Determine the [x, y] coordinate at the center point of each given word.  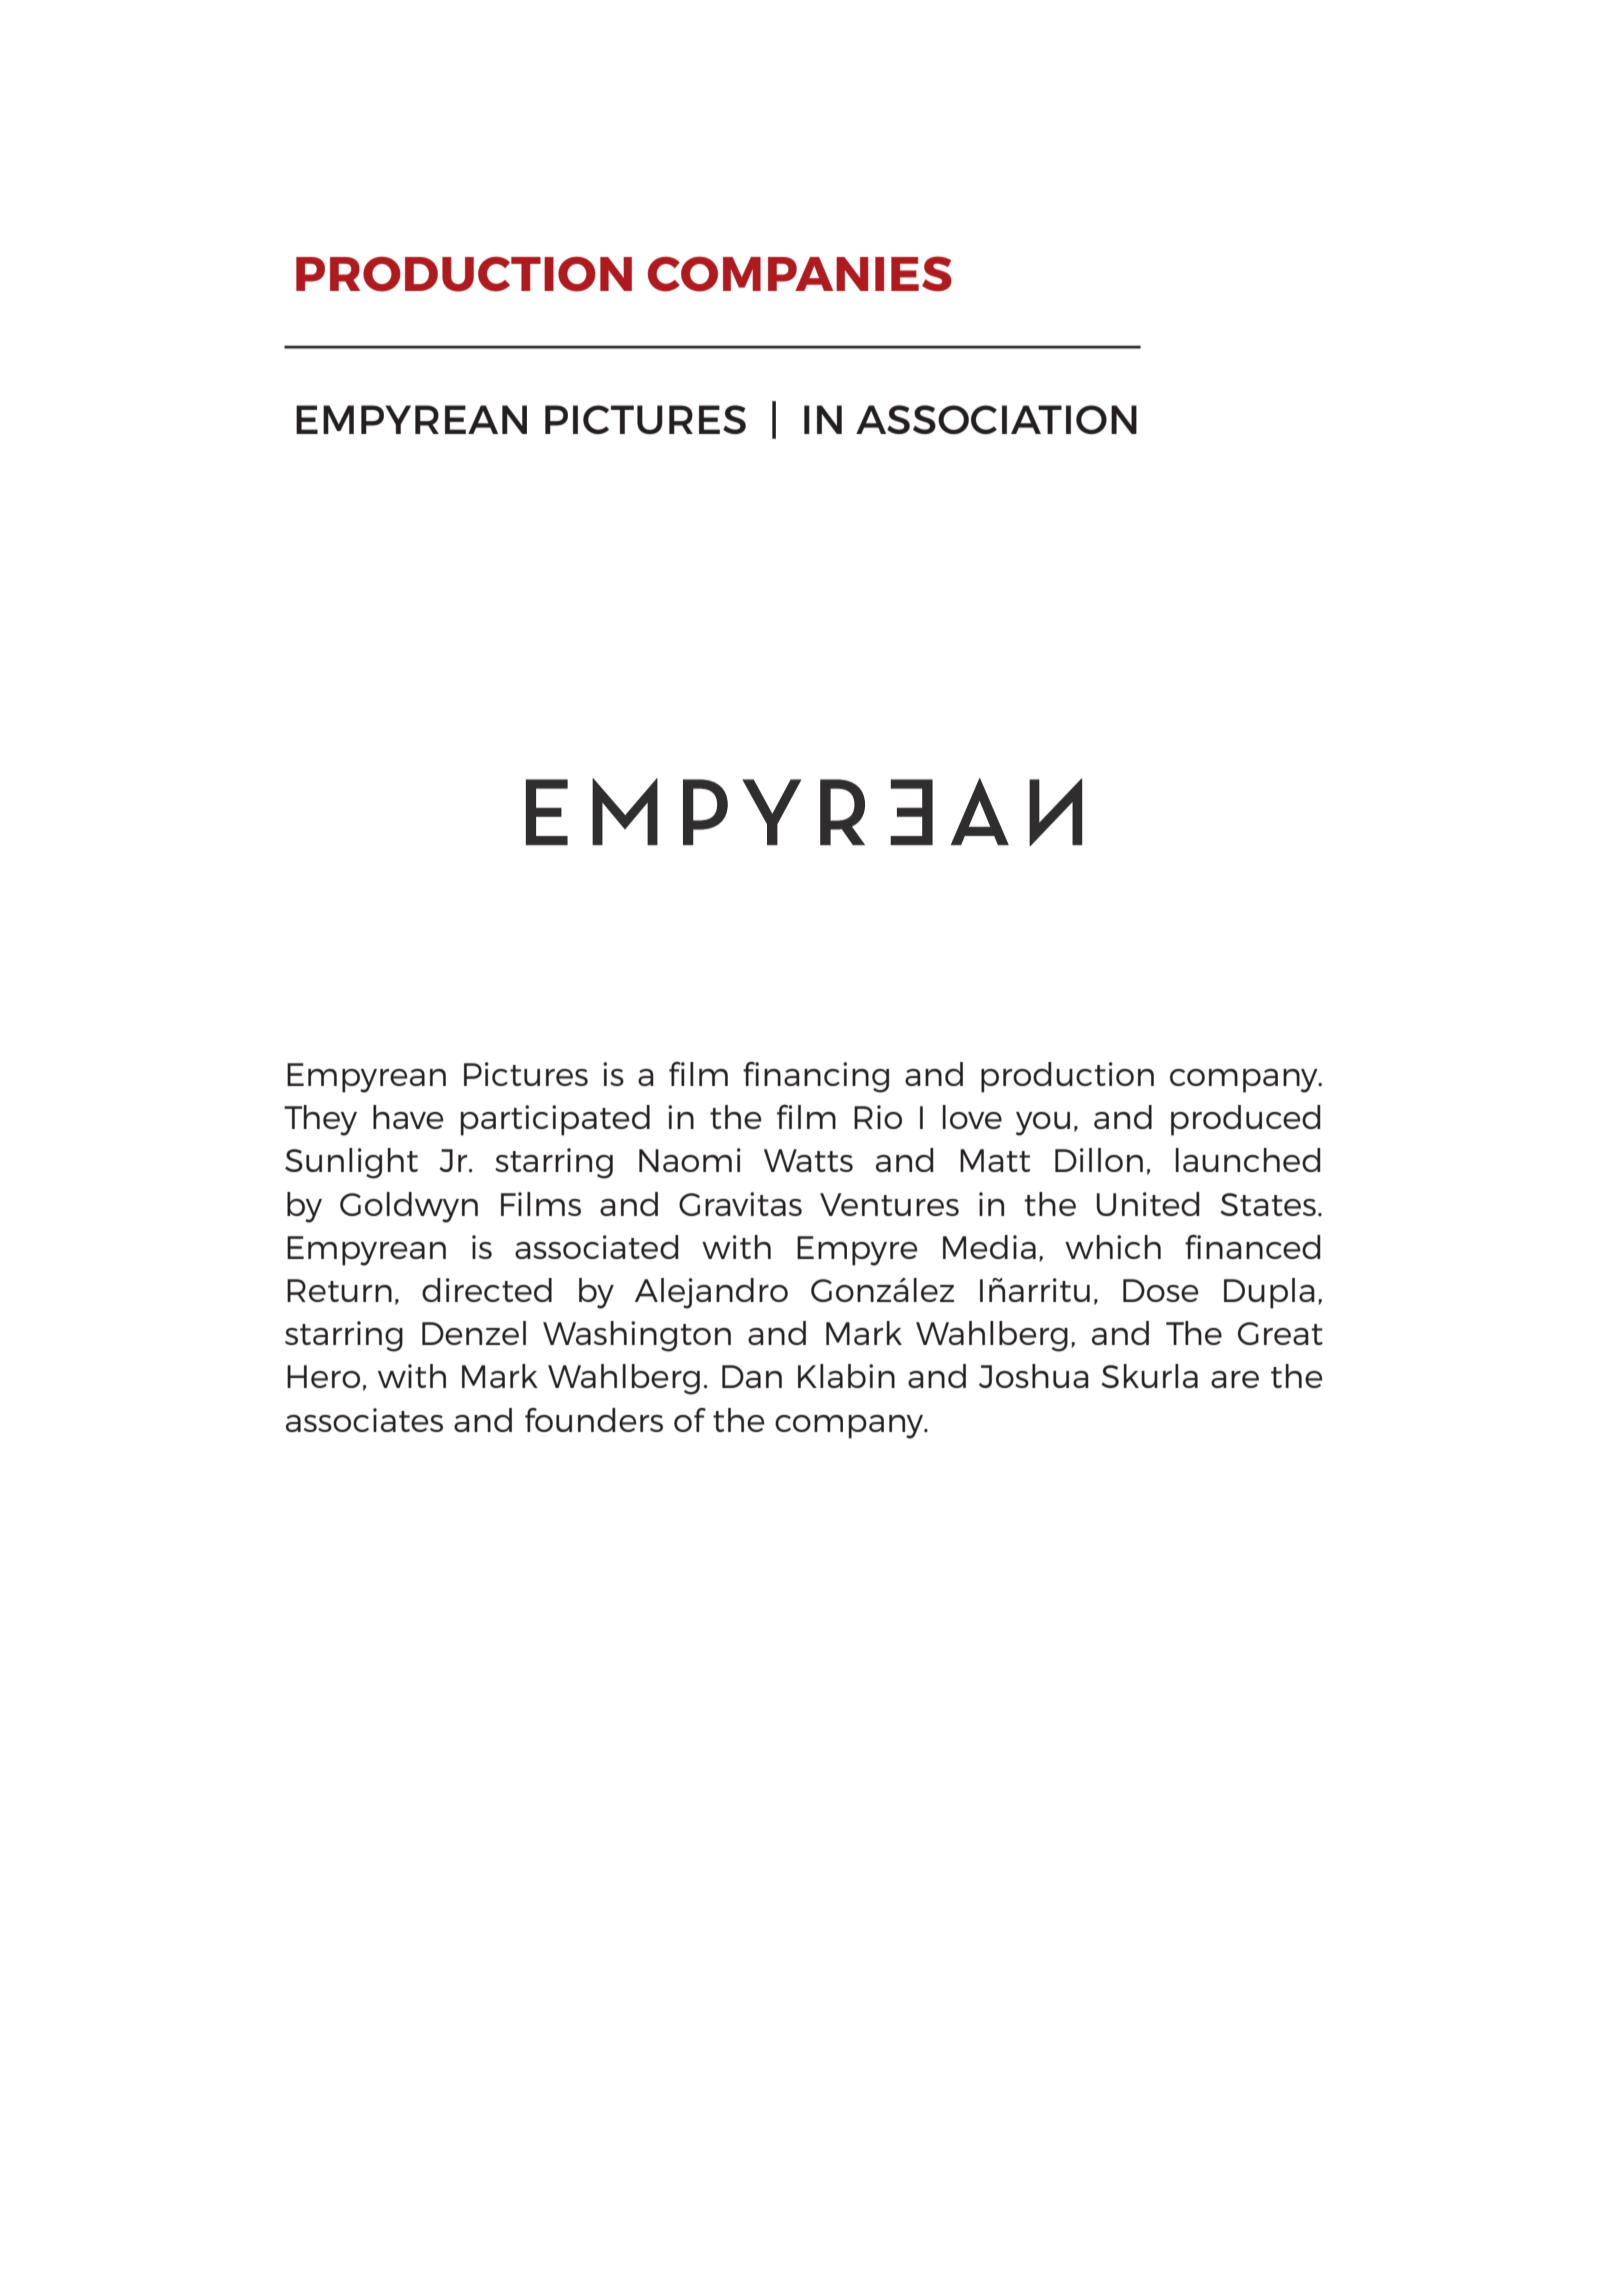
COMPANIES [800, 274]
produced [1246, 1120]
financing [816, 1077]
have [408, 1117]
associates [364, 1420]
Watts [808, 1160]
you [1043, 1124]
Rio [878, 1117]
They [320, 1120]
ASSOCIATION [996, 419]
